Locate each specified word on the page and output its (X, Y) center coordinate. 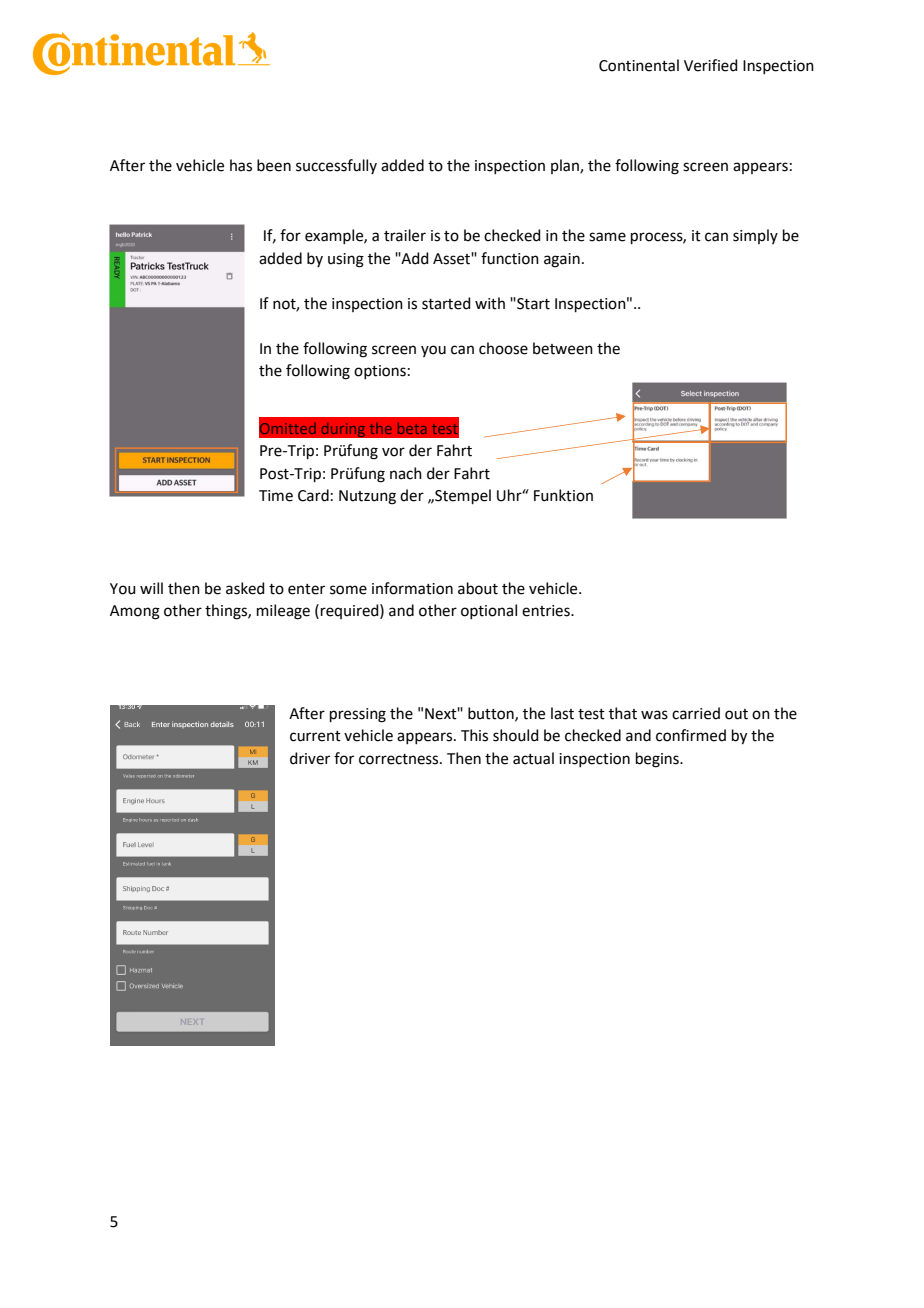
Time (276, 496)
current (315, 736)
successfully (336, 166)
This (474, 735)
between (563, 348)
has (241, 165)
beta (412, 428)
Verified (711, 65)
